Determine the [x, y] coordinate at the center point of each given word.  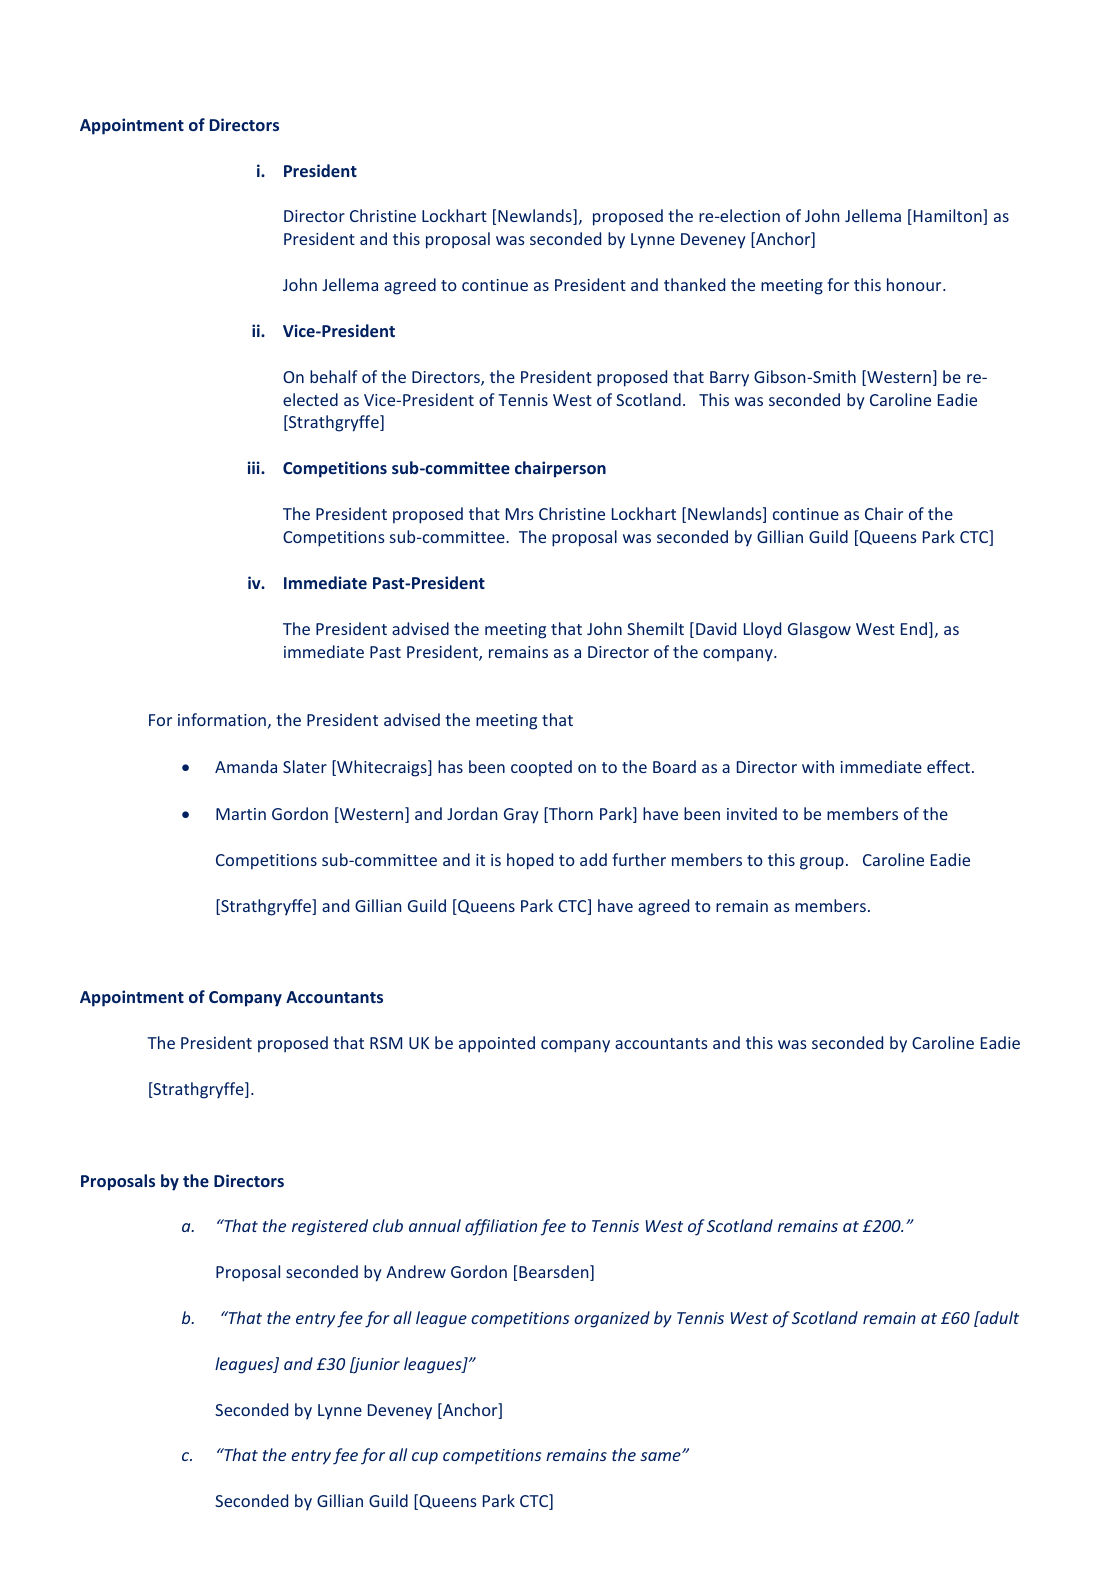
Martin [241, 814]
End [914, 628]
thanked [694, 284]
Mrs [520, 514]
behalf [334, 376]
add [593, 859]
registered [330, 1227]
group [822, 863]
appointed [497, 1044]
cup [425, 1458]
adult [998, 1317]
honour [915, 284]
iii [255, 467]
